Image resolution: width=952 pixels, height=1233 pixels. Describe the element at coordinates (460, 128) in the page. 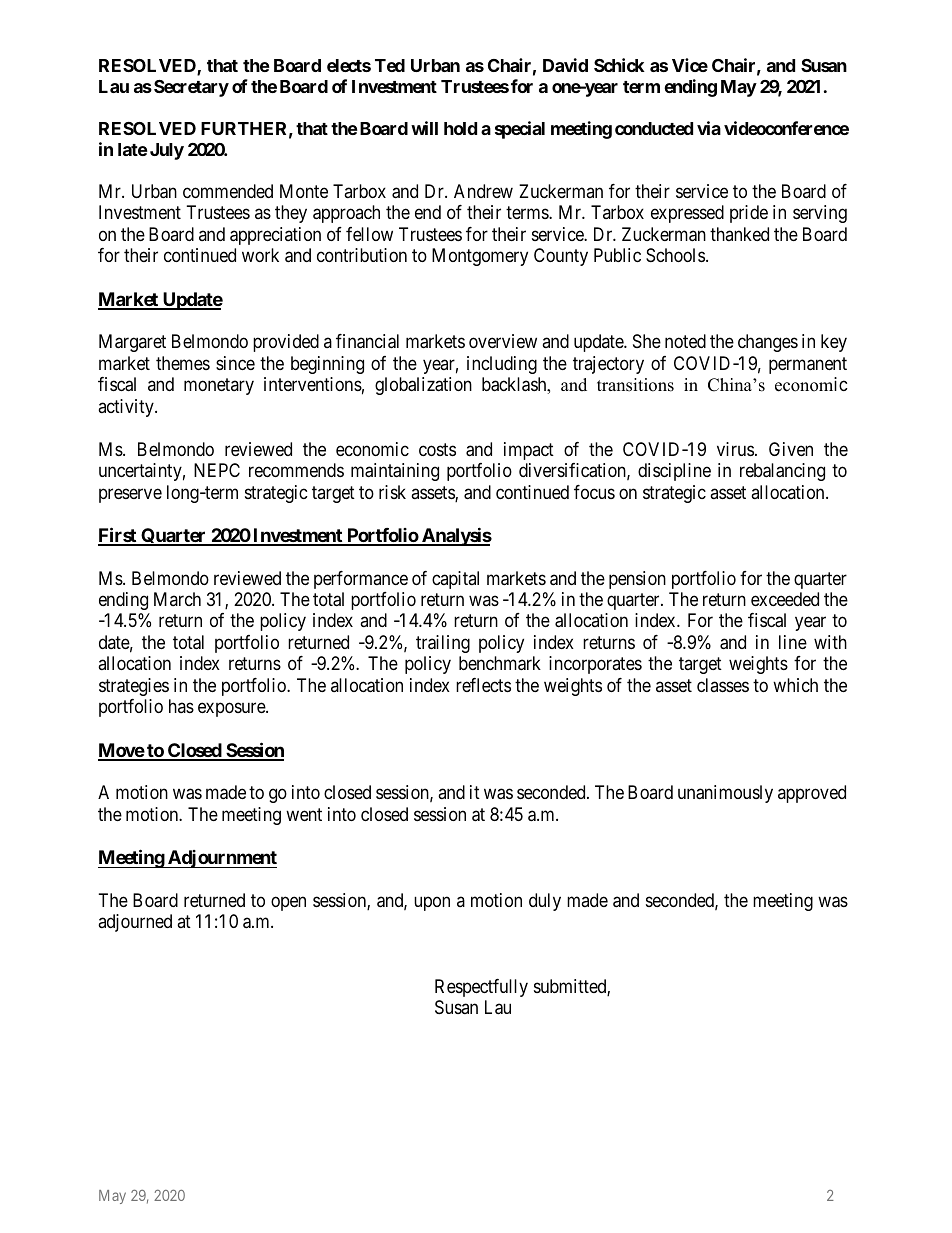

I see `hold` at that location.
